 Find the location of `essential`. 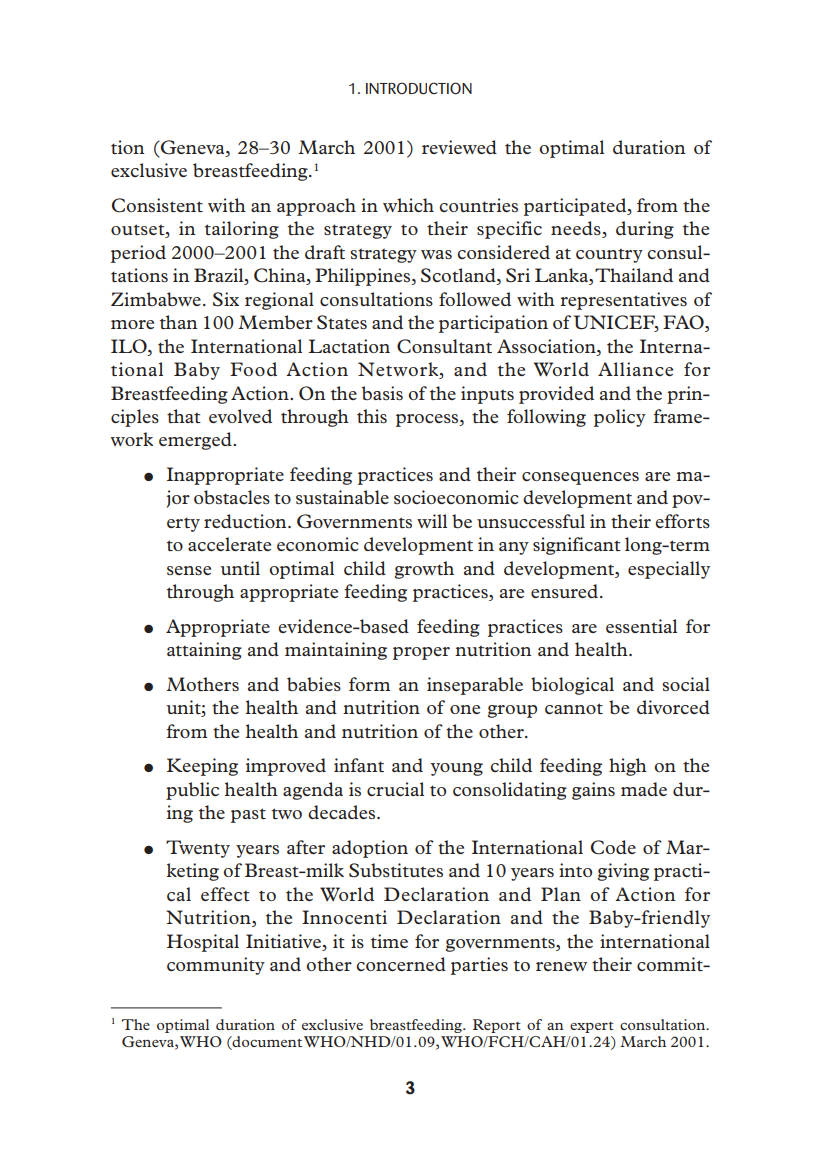

essential is located at coordinates (641, 626).
